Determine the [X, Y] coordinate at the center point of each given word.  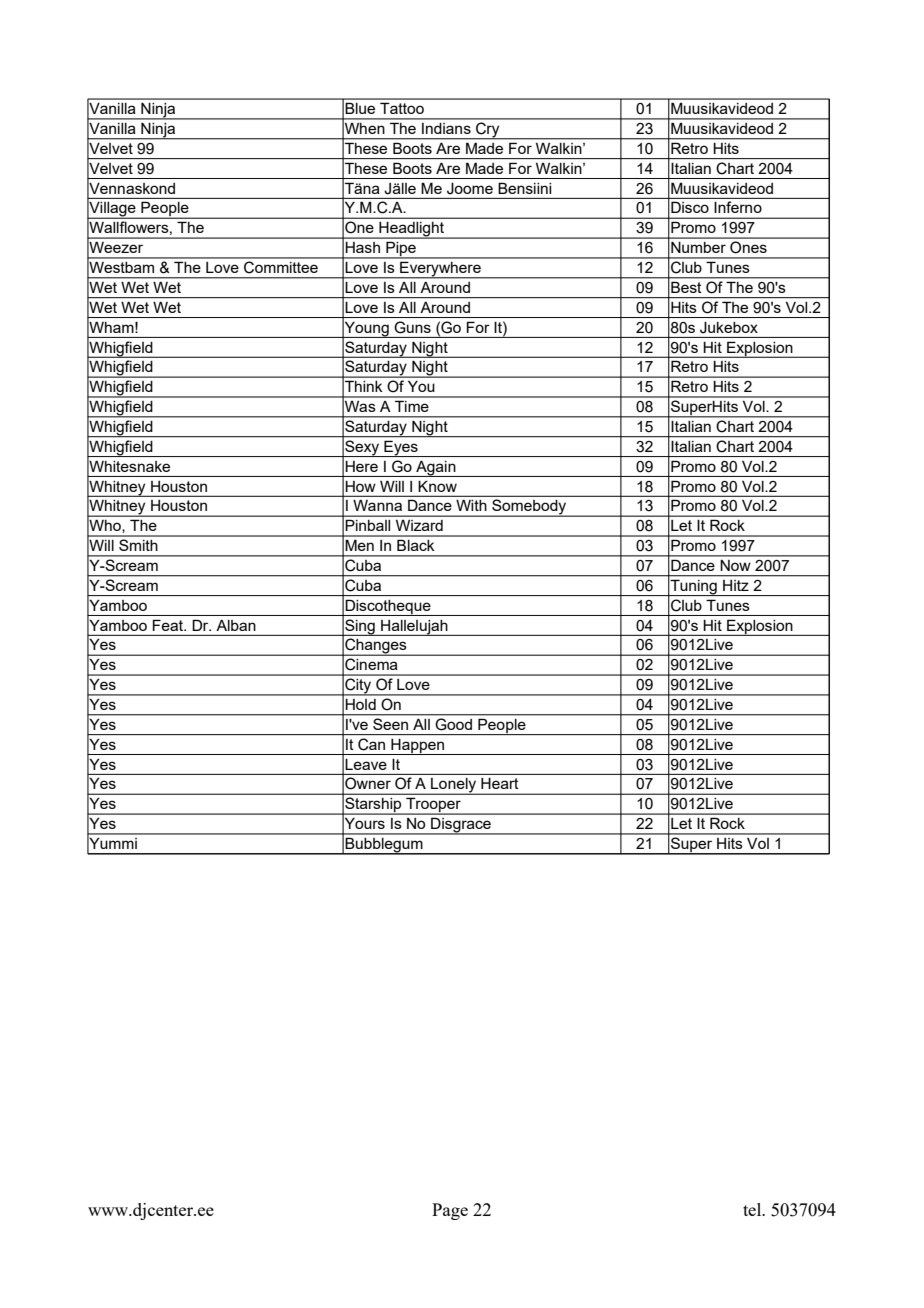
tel [753, 1209]
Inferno [738, 207]
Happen [418, 747]
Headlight [412, 230]
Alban [236, 625]
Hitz [736, 585]
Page [450, 1211]
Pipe [401, 250]
